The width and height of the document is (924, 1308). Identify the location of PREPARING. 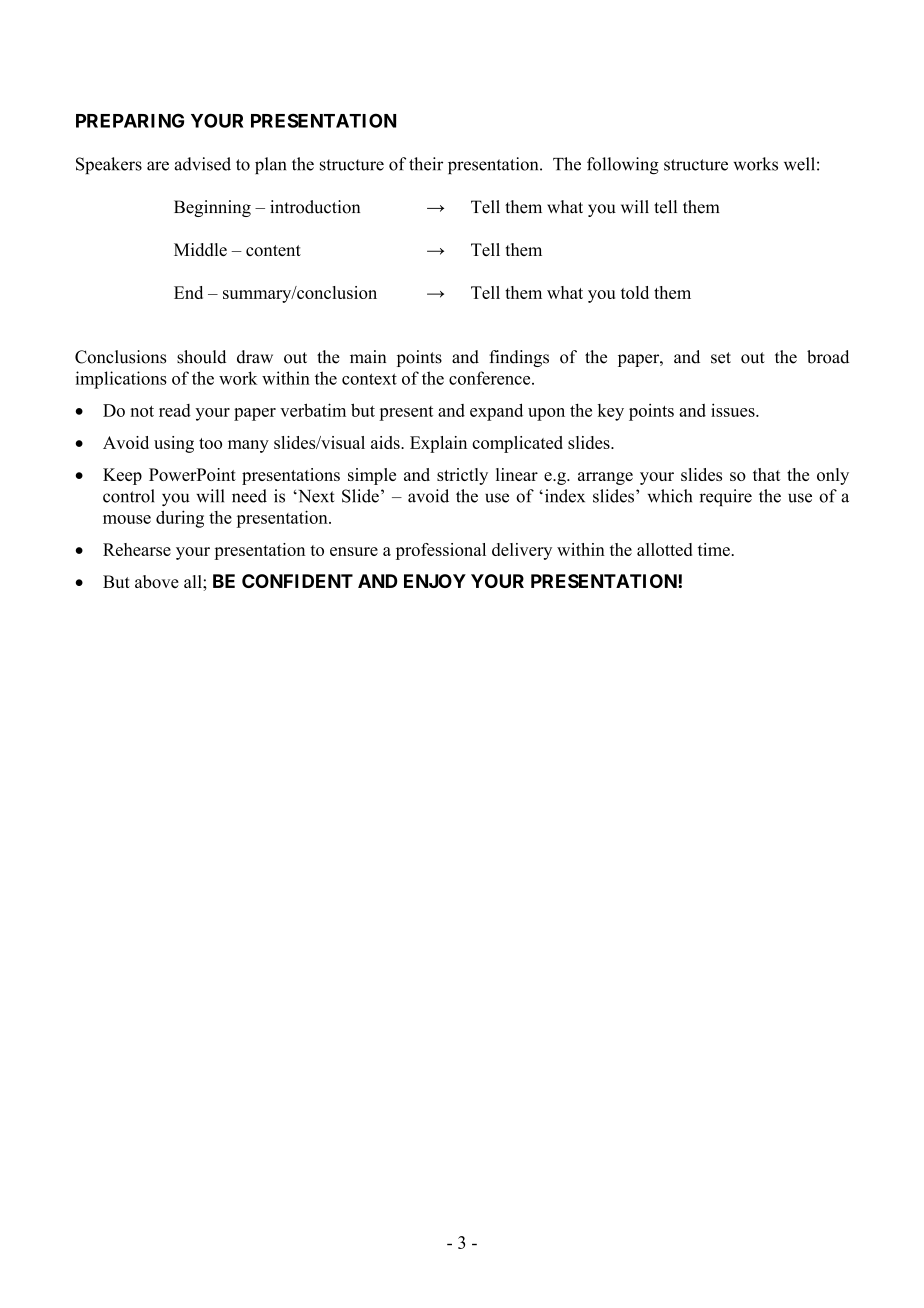
(130, 120).
